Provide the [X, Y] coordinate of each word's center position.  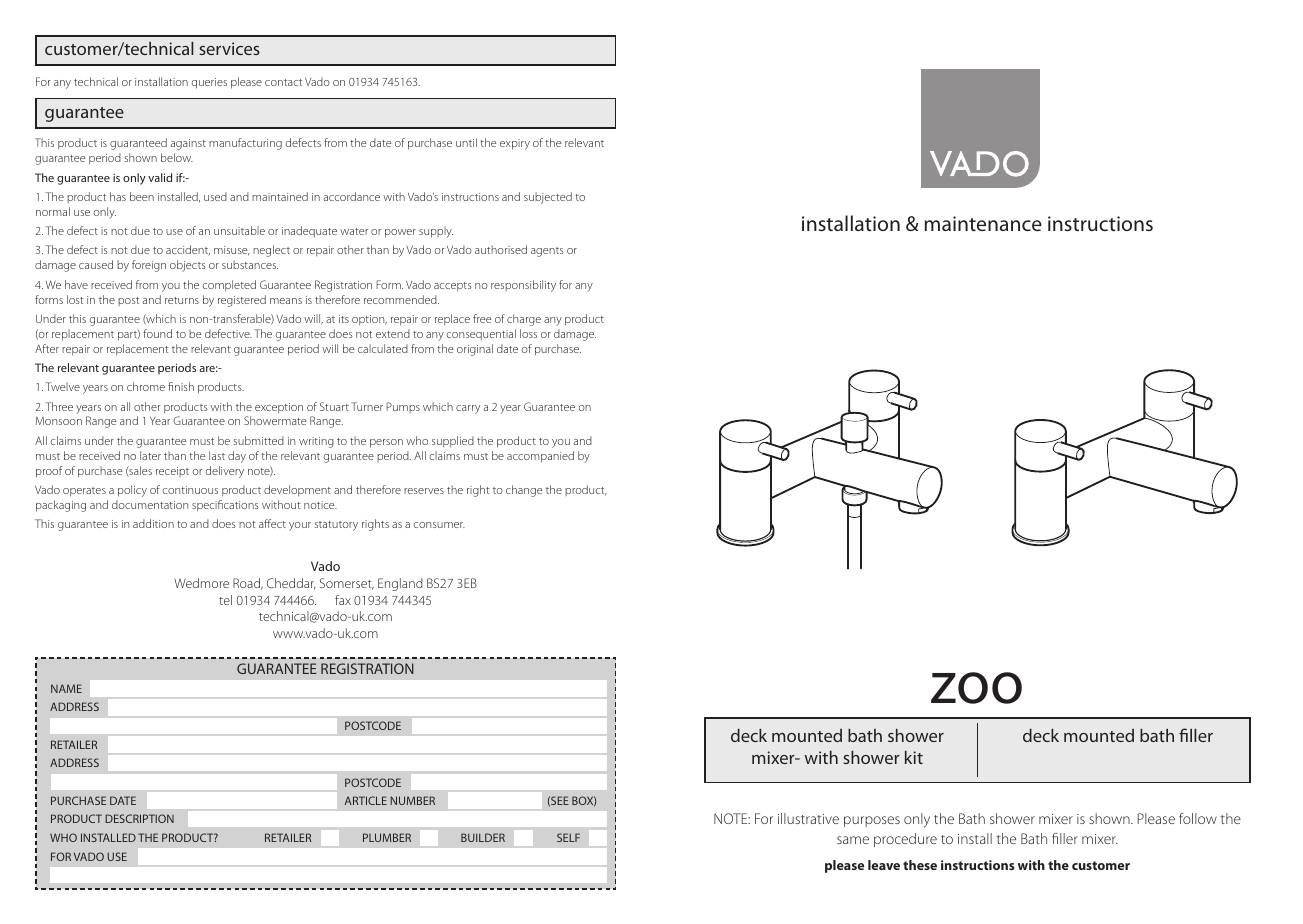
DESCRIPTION [139, 818]
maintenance [983, 223]
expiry [515, 144]
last [217, 455]
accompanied [540, 457]
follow [1198, 818]
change [524, 491]
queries [209, 83]
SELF [568, 837]
